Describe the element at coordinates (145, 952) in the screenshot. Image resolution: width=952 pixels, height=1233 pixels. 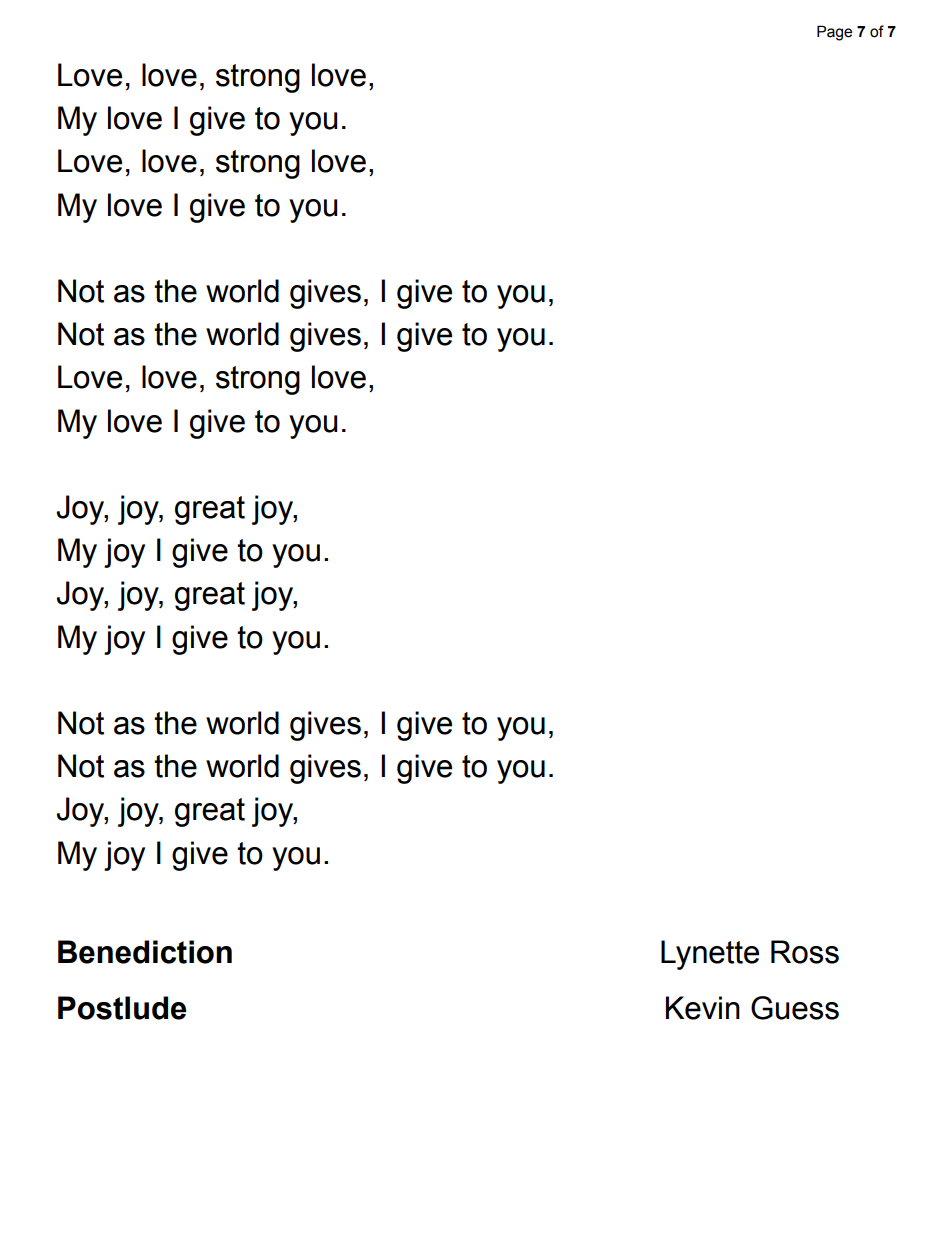
I see `Benediction` at that location.
